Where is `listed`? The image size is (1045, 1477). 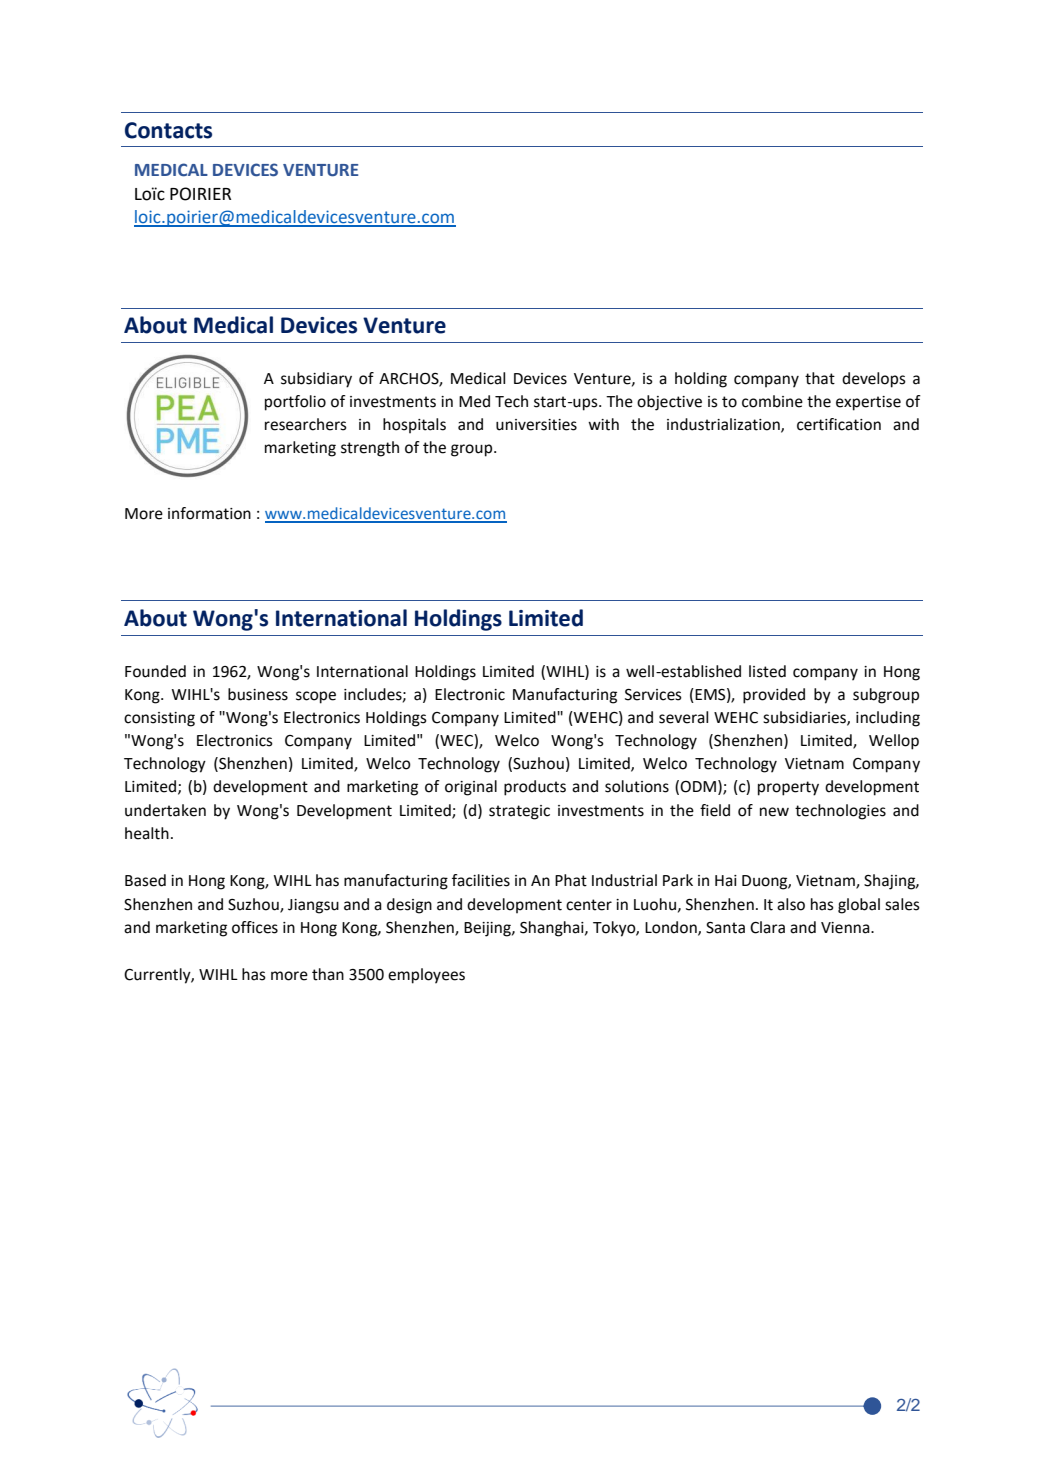
listed is located at coordinates (767, 671).
